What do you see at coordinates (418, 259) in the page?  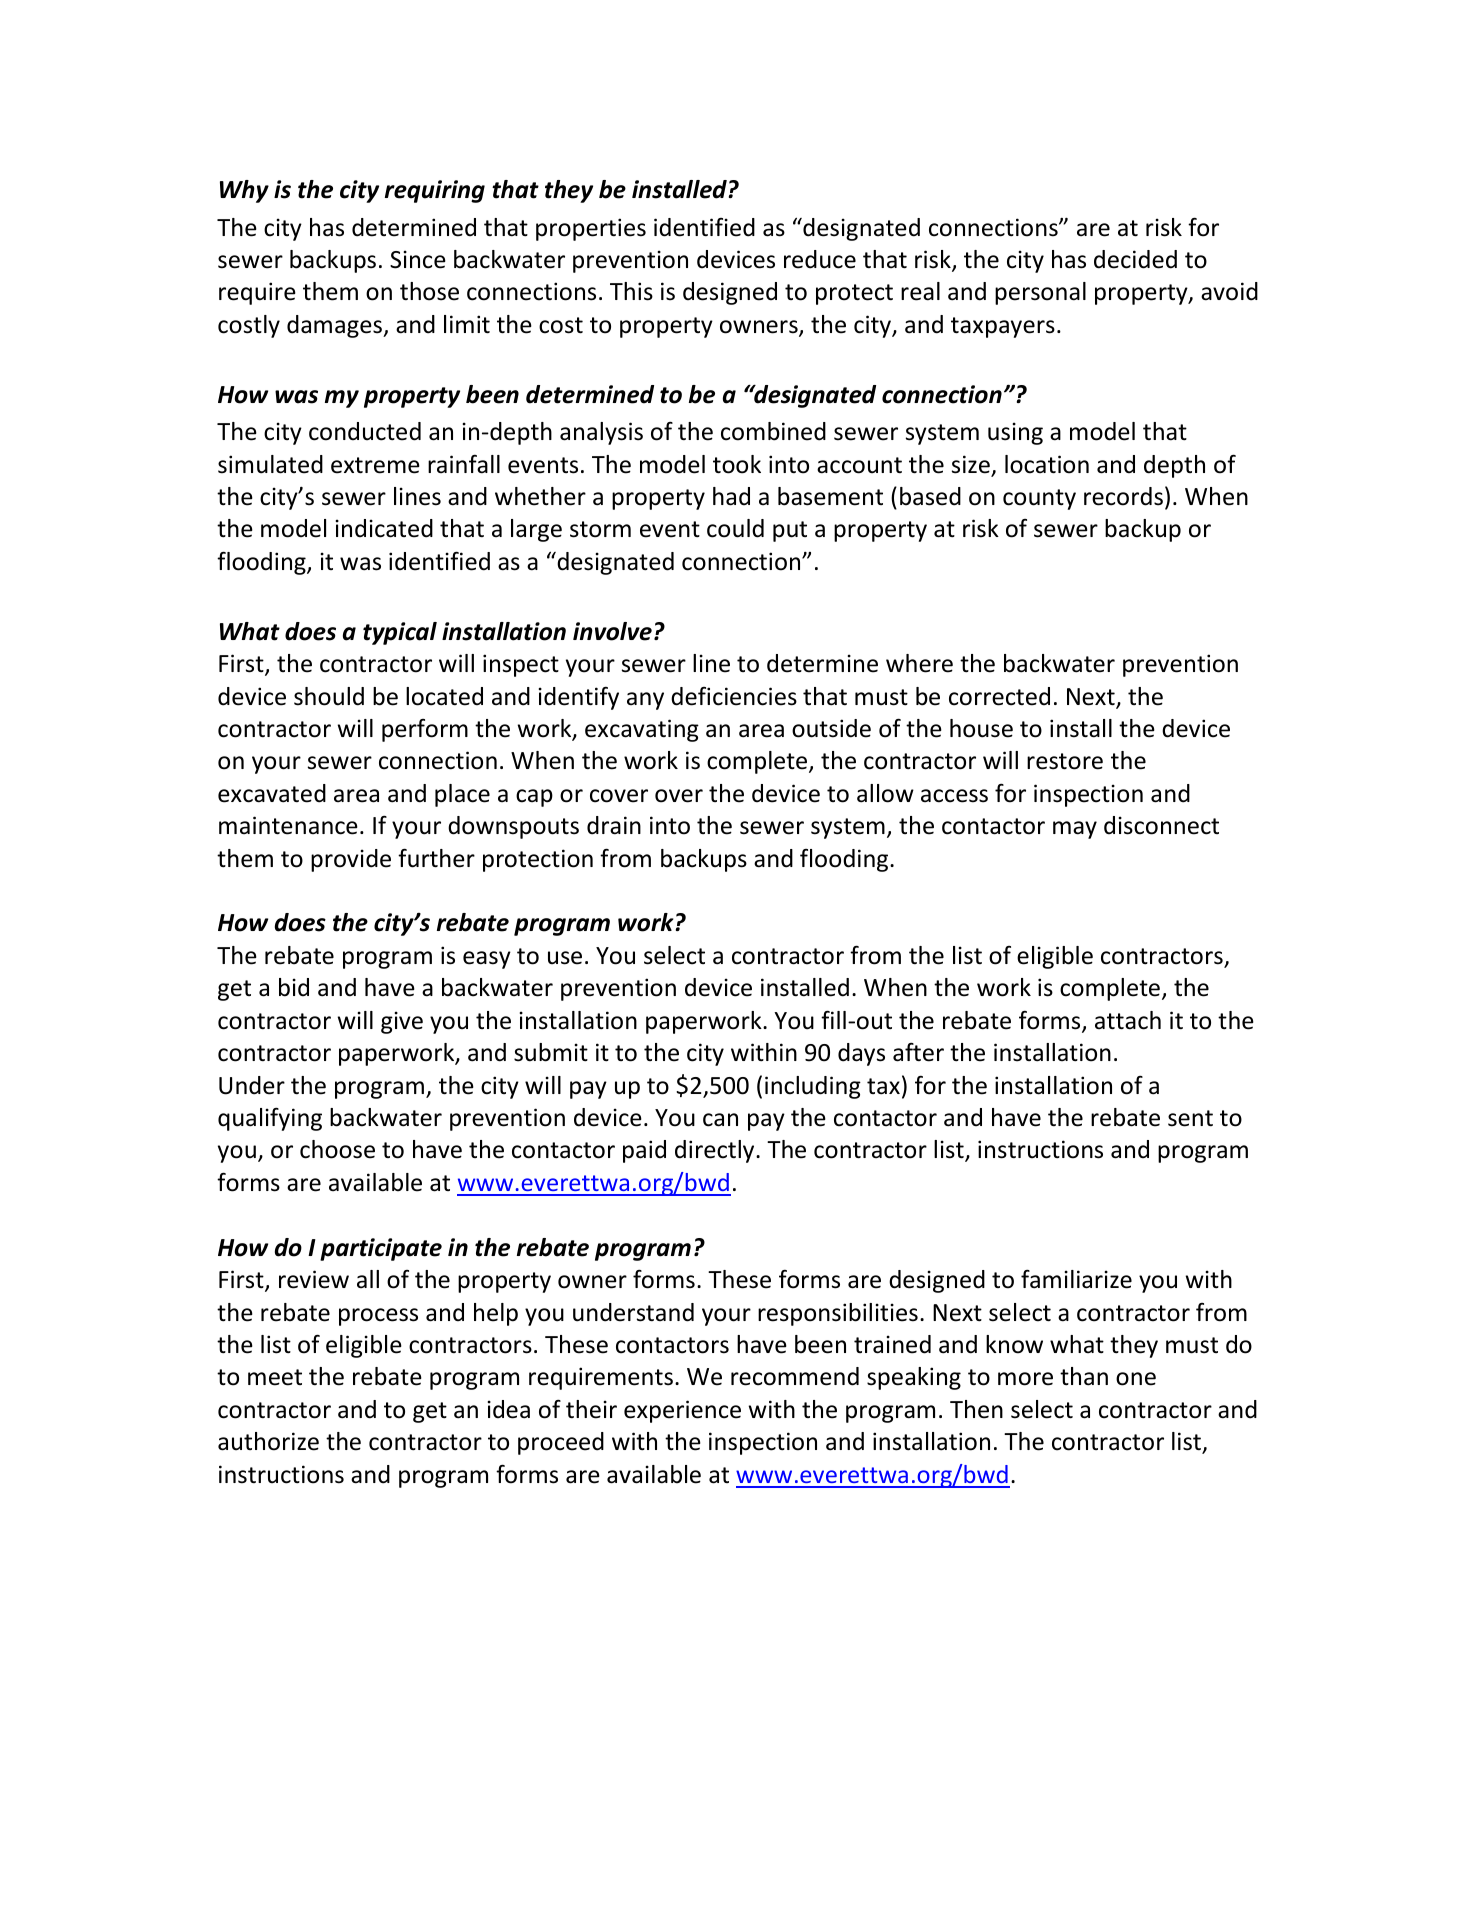 I see `Since` at bounding box center [418, 259].
